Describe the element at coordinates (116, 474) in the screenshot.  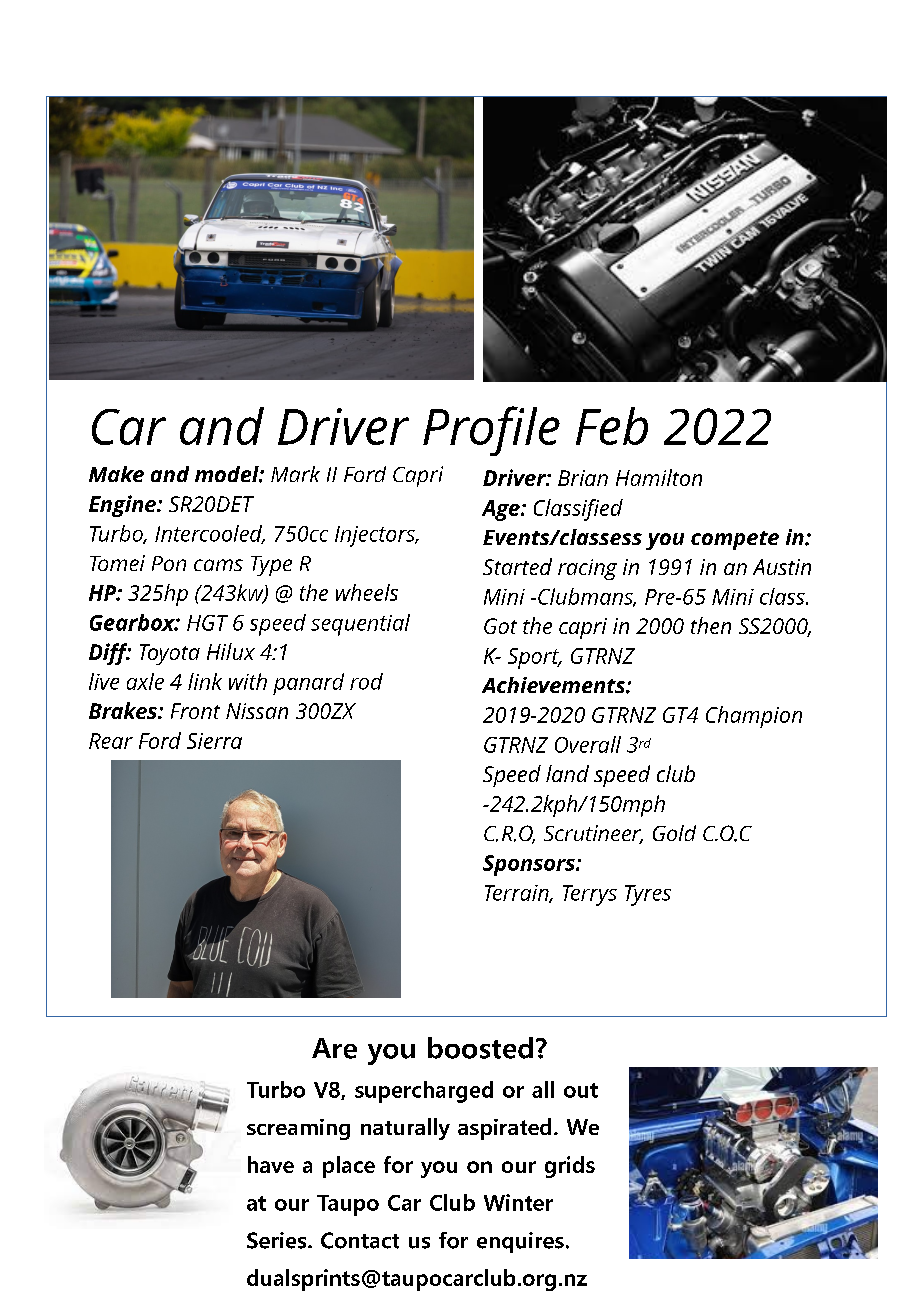
I see `Make` at that location.
